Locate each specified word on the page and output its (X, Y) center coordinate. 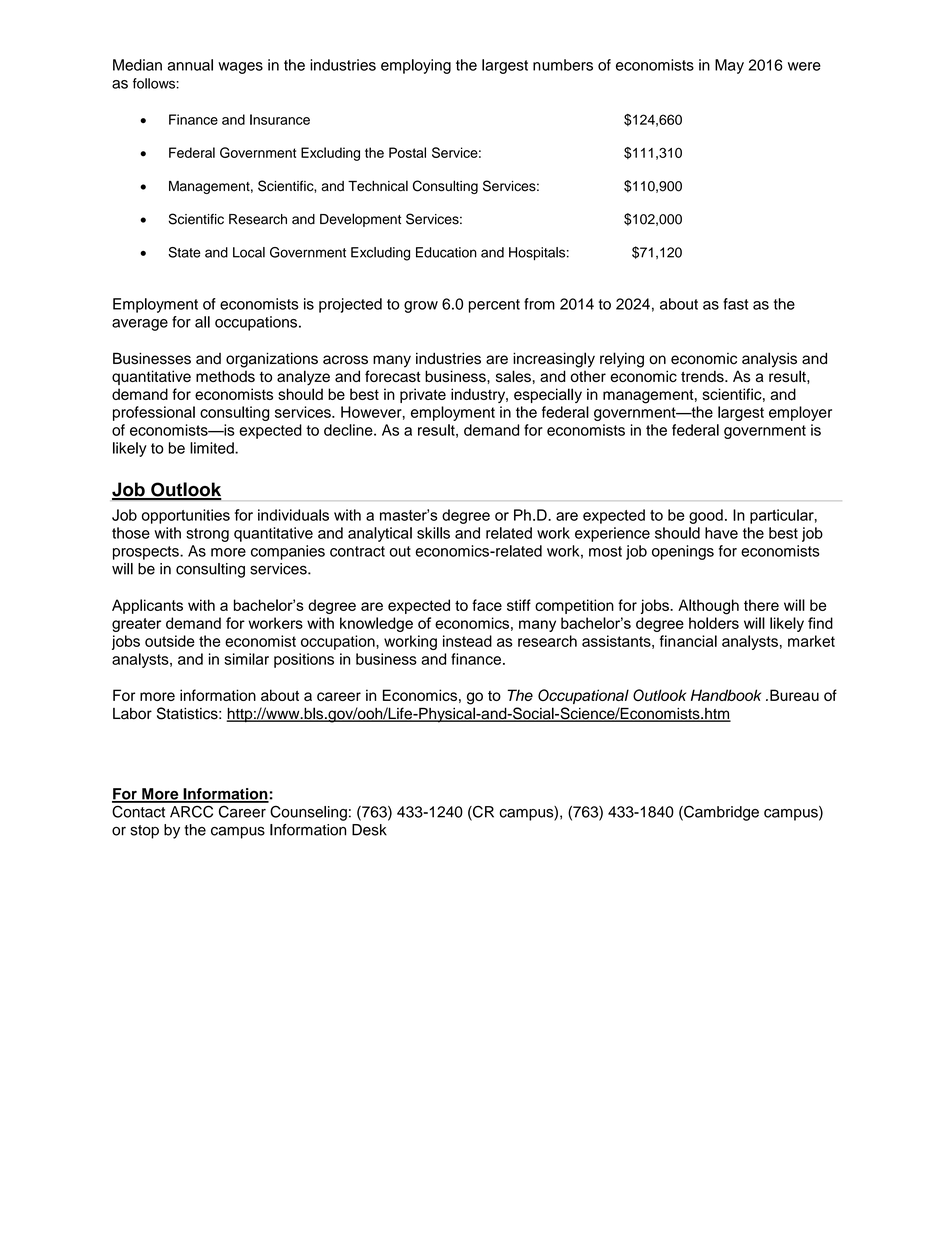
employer (800, 413)
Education (446, 252)
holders (714, 623)
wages (240, 68)
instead (467, 641)
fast (735, 304)
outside (170, 641)
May (729, 66)
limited (213, 448)
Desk (369, 830)
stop (144, 832)
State (184, 252)
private (423, 395)
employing (416, 66)
